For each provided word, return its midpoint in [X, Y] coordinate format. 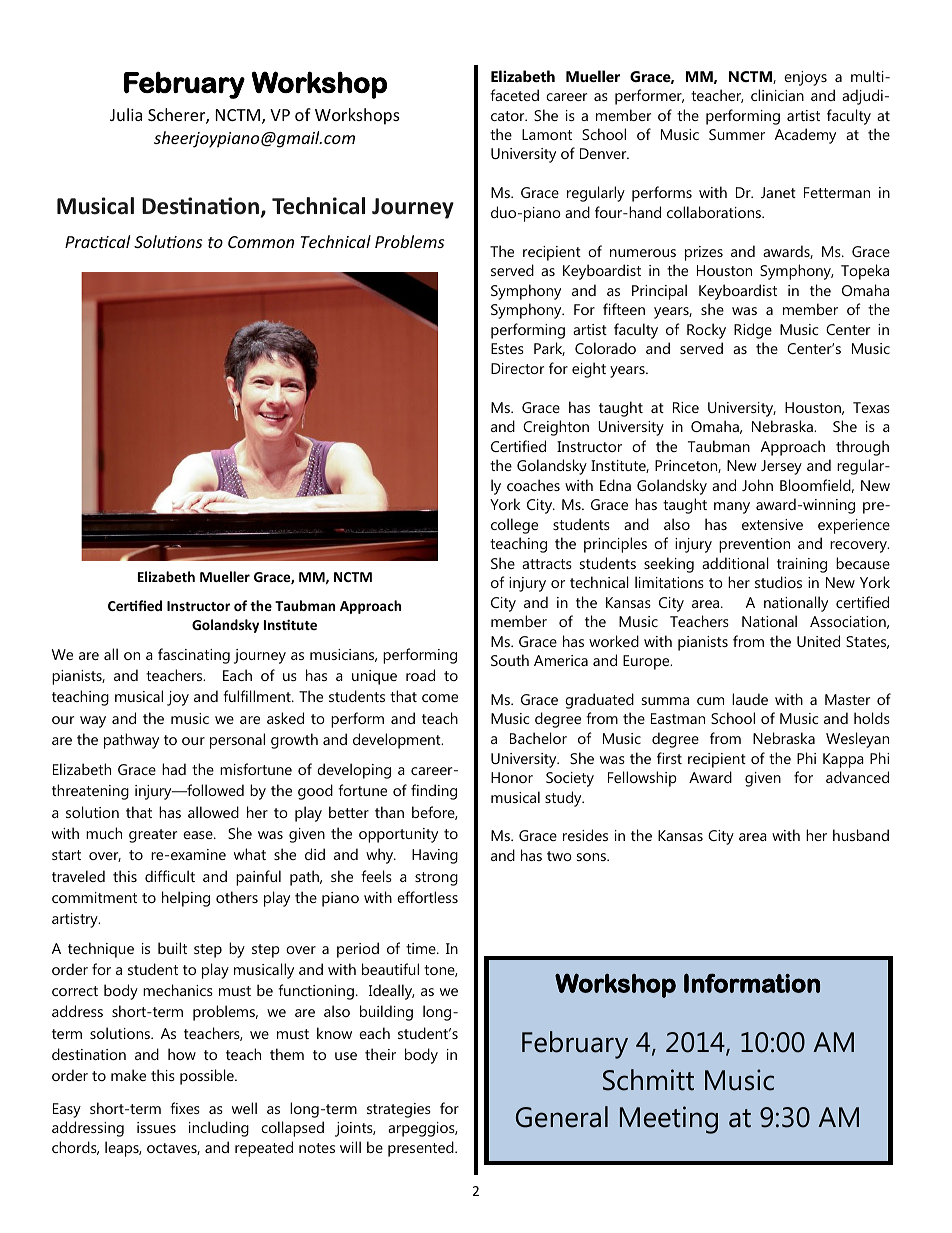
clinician [777, 95]
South [510, 660]
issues [156, 1127]
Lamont [547, 134]
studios [778, 582]
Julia [126, 114]
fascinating [194, 656]
